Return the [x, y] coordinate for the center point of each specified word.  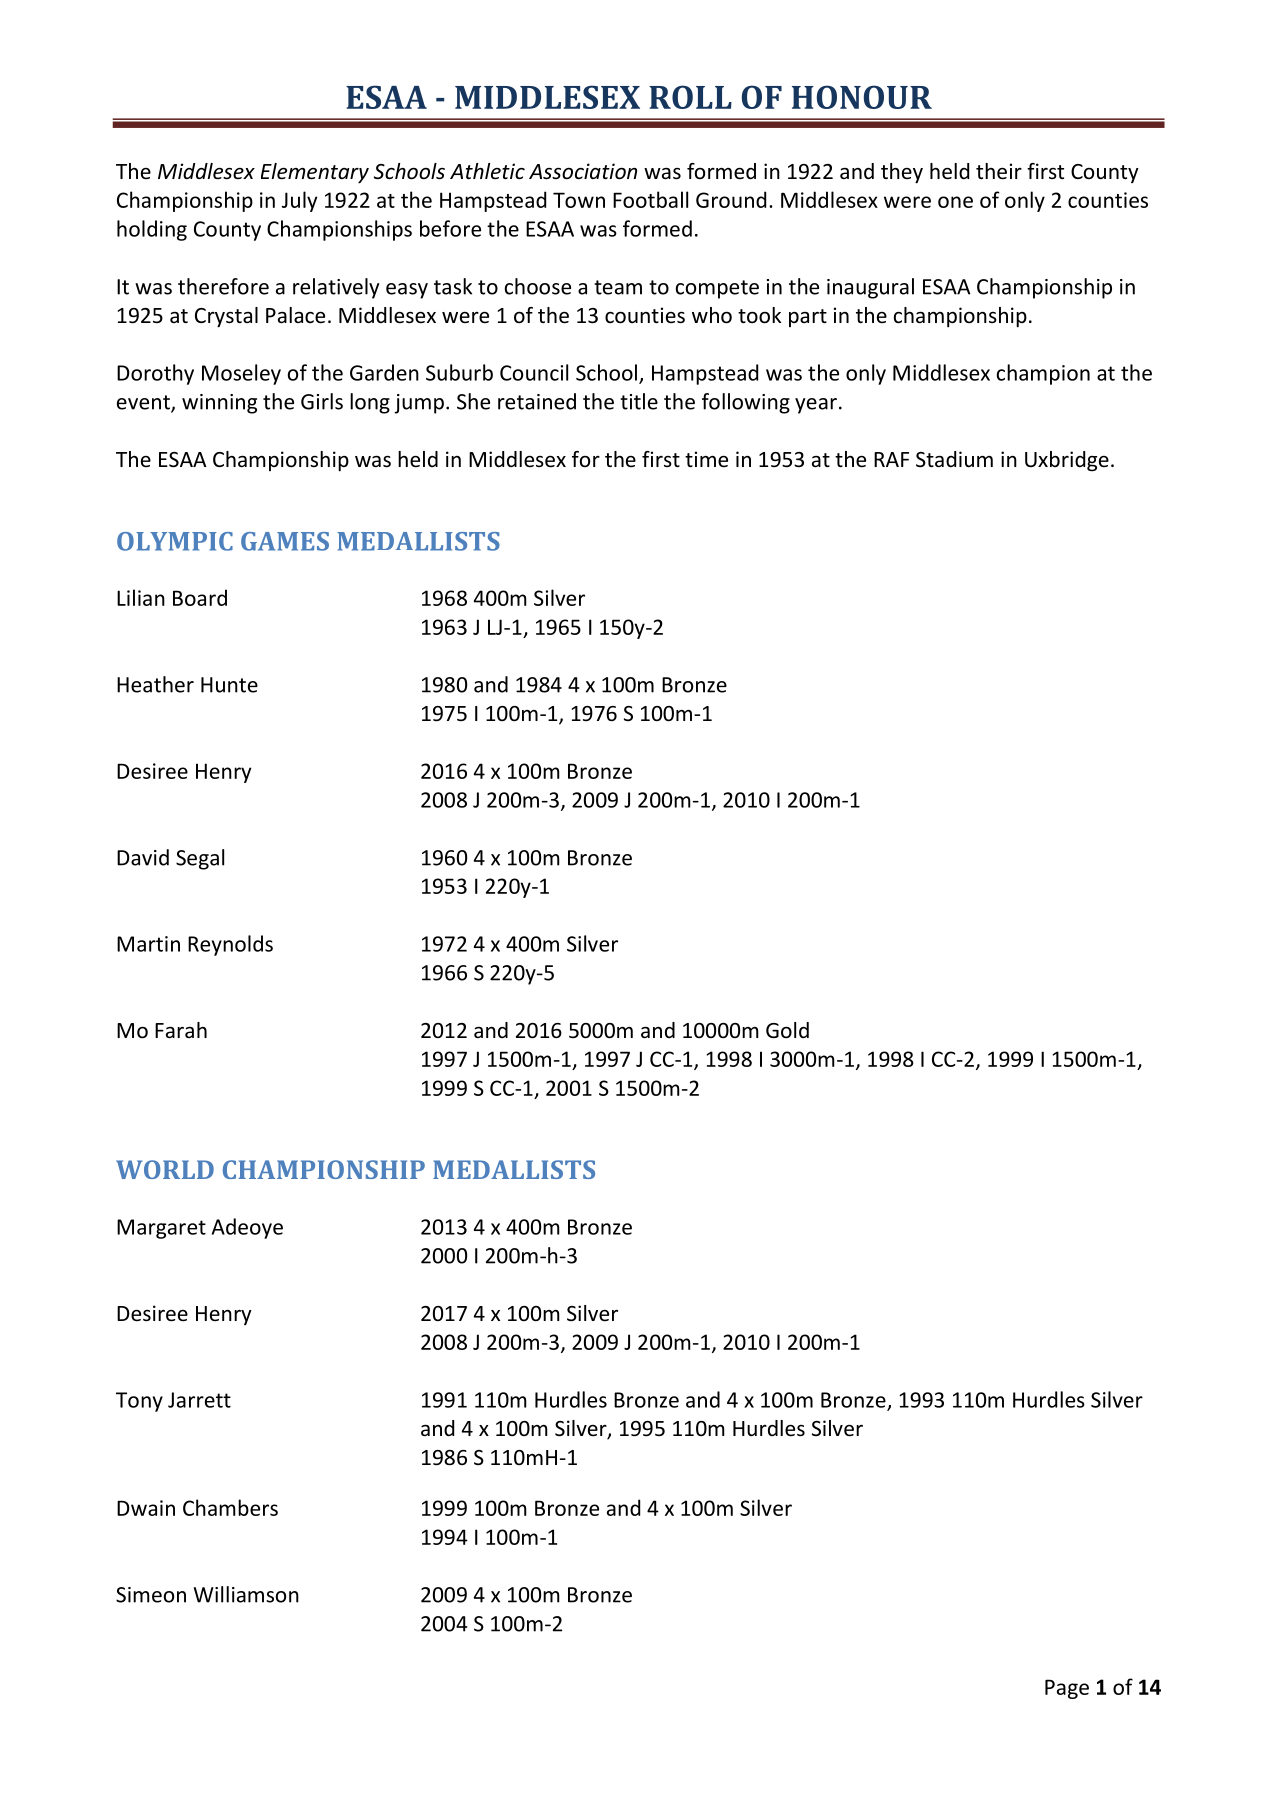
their [999, 171]
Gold [787, 1030]
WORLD [165, 1169]
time [706, 459]
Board [200, 597]
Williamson [246, 1594]
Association [583, 171]
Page [1067, 1689]
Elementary [315, 173]
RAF [891, 459]
